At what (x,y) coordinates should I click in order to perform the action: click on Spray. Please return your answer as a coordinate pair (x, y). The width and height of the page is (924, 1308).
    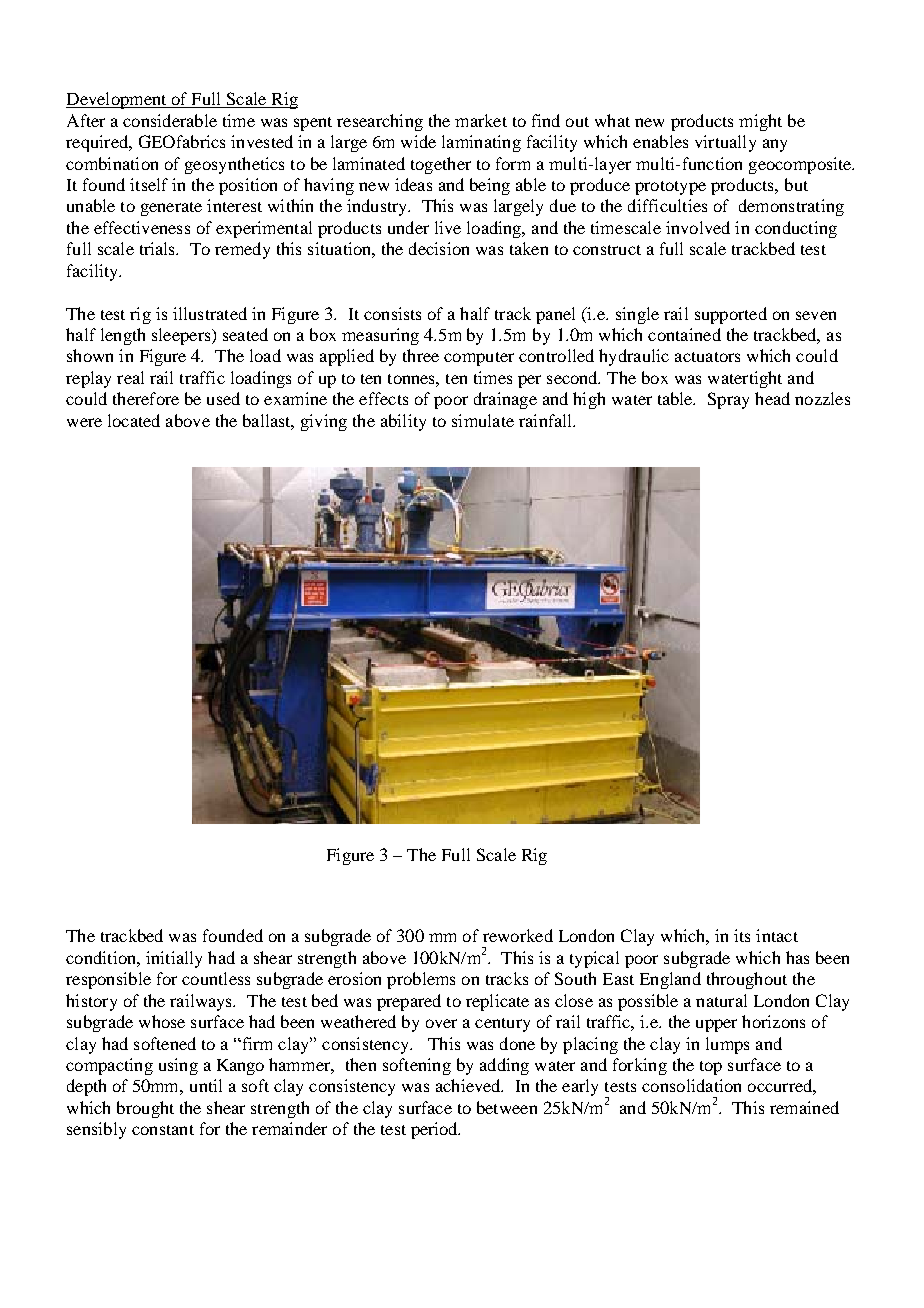
    Looking at the image, I should click on (728, 400).
